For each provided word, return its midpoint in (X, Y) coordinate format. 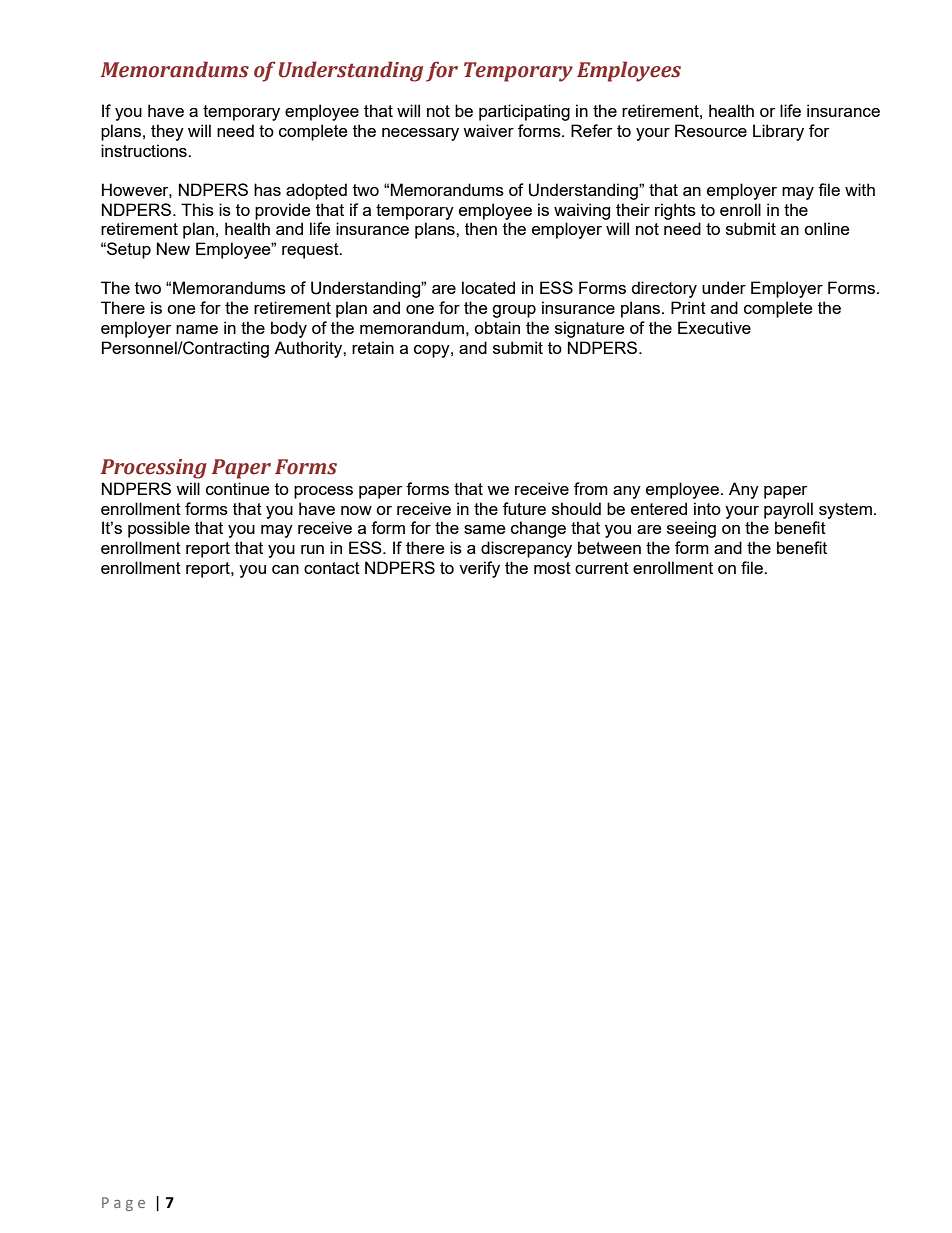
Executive (714, 327)
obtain (497, 327)
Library (778, 132)
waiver (488, 130)
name (197, 329)
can (285, 569)
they (167, 132)
